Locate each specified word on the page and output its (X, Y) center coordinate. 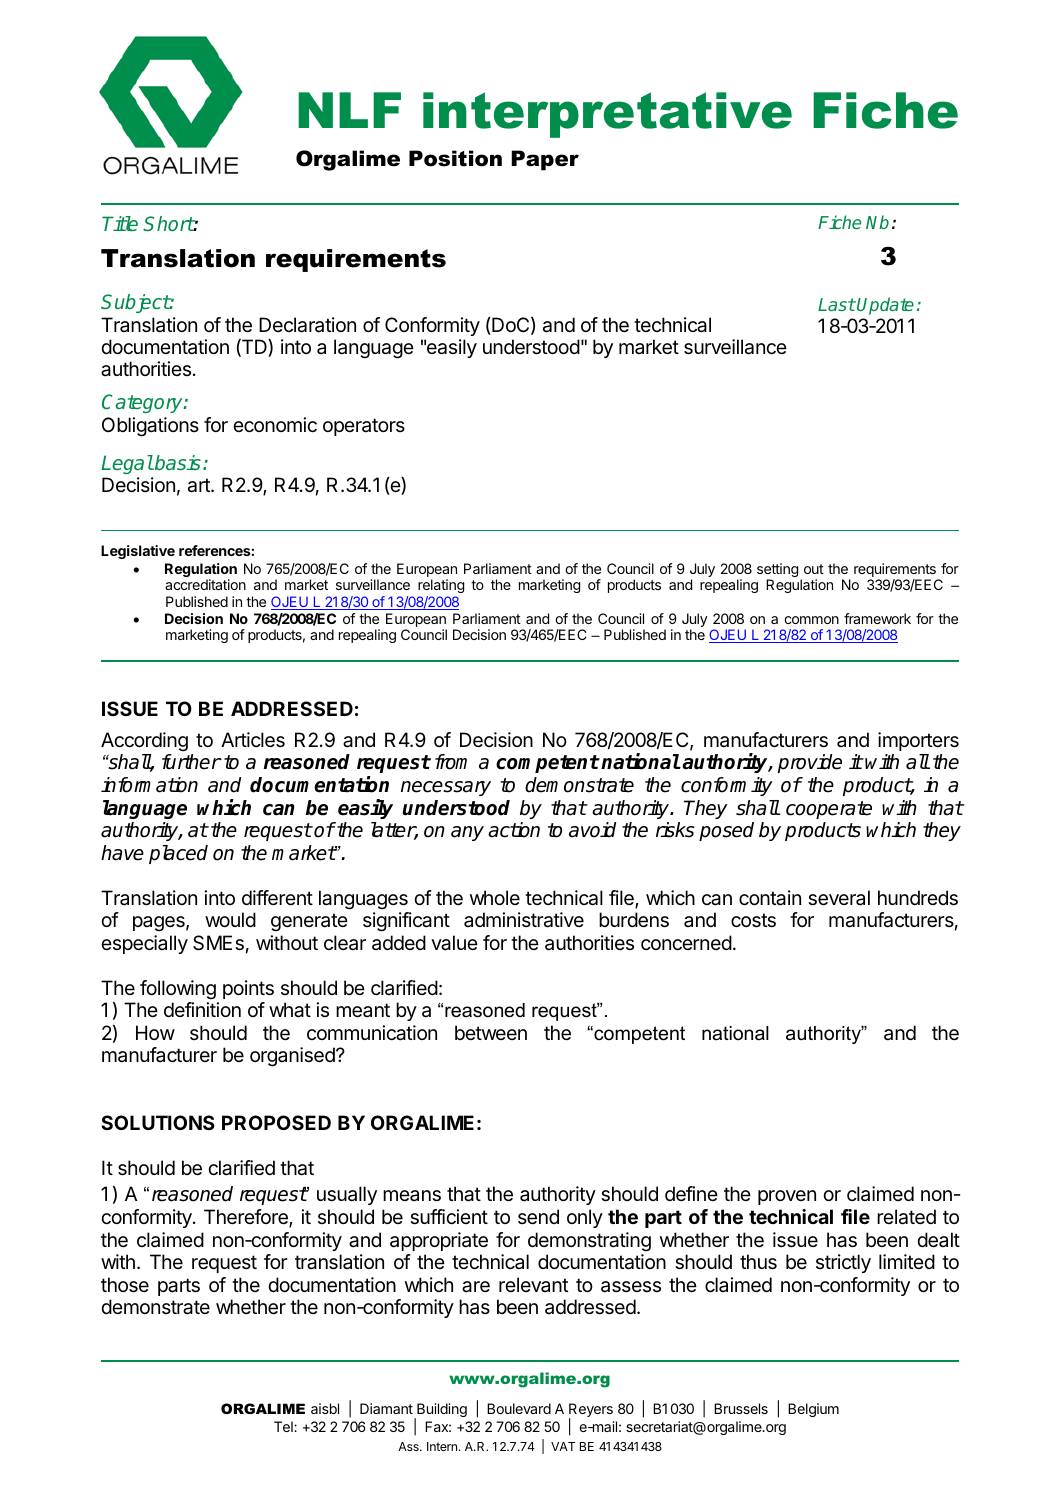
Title (120, 223)
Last (837, 304)
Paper (545, 160)
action (514, 830)
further (191, 762)
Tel (284, 1426)
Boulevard (519, 1408)
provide (810, 763)
